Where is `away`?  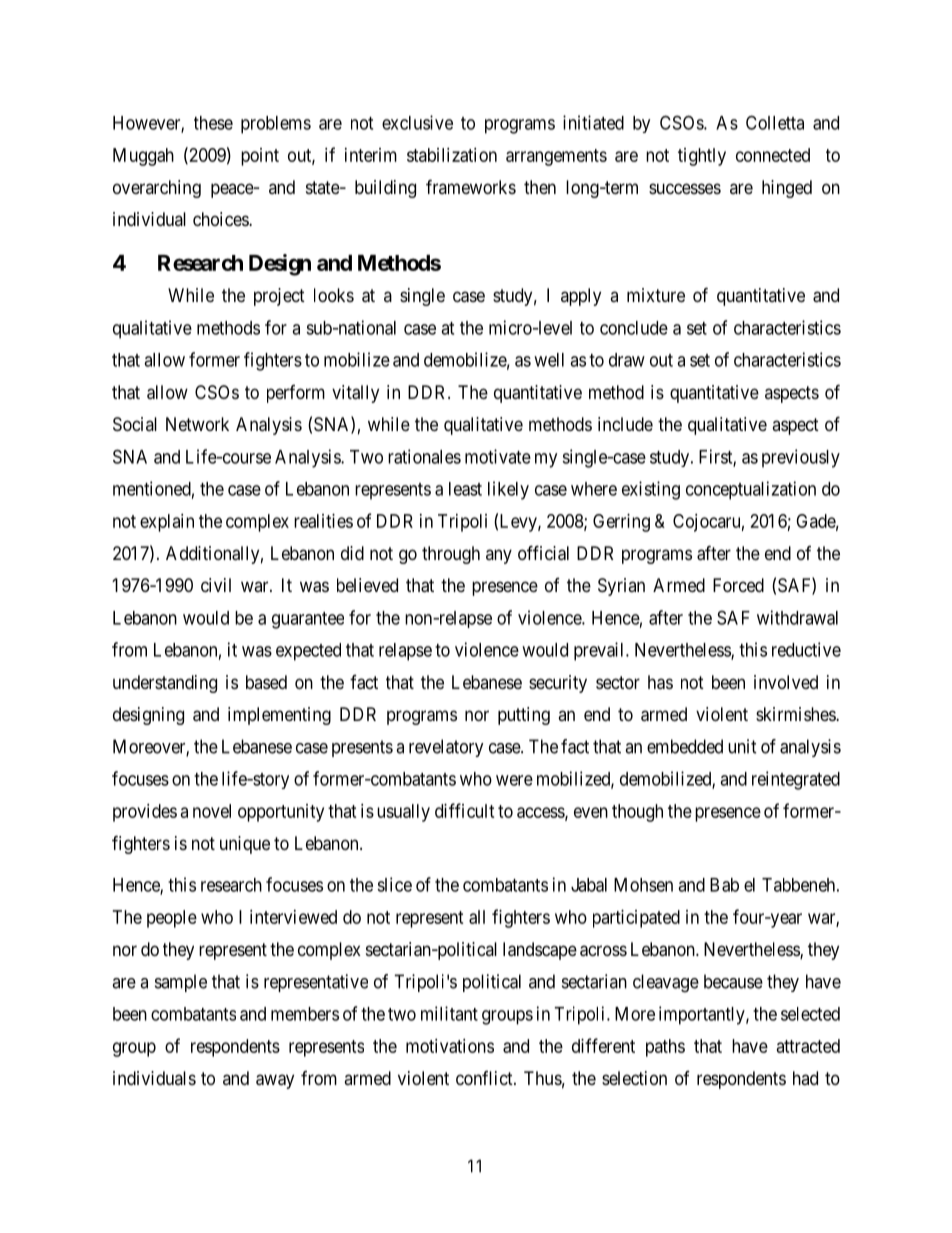
away is located at coordinates (275, 1081).
